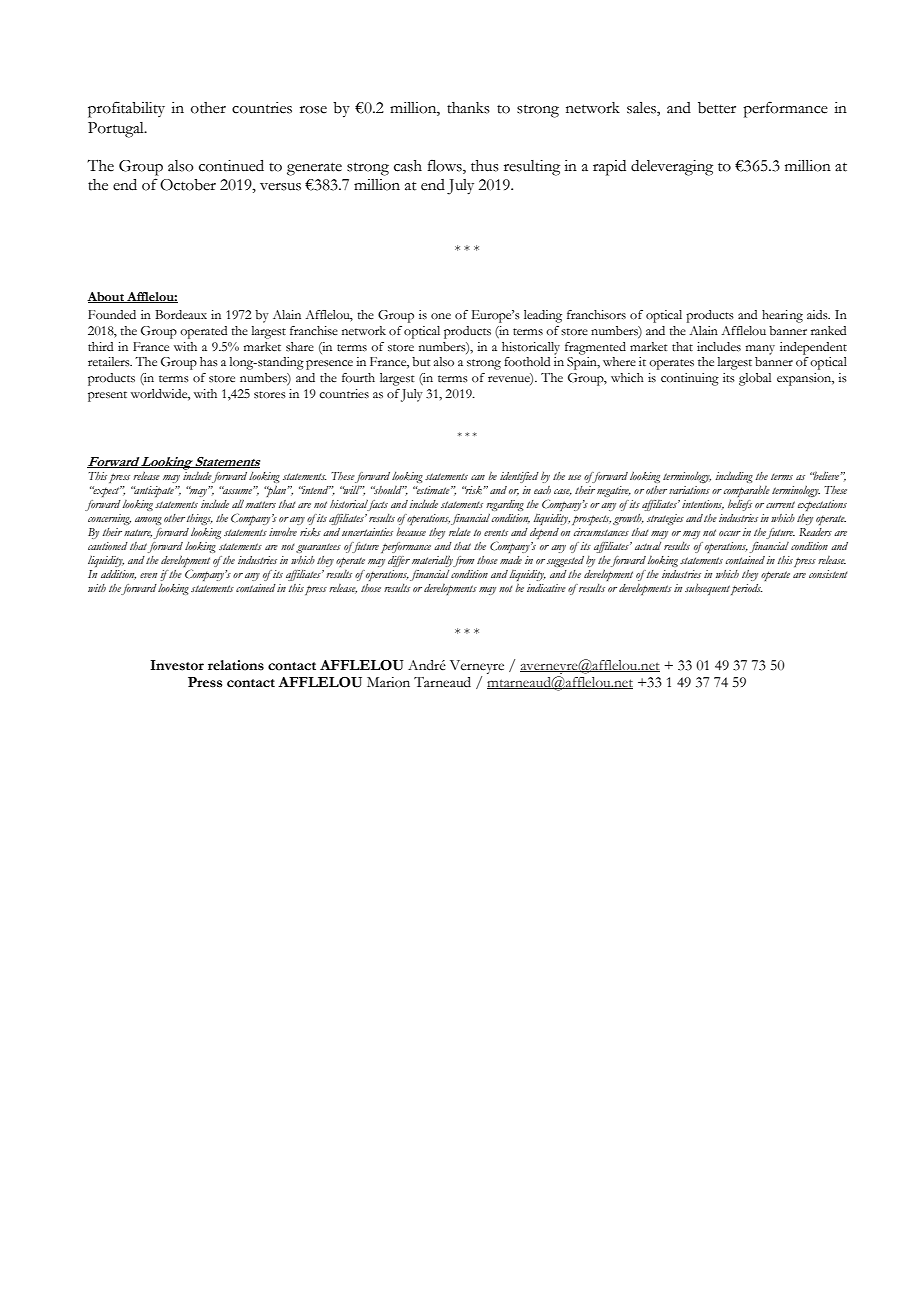 This page has height=1307, width=924. What do you see at coordinates (468, 108) in the page?
I see `thanks` at bounding box center [468, 108].
